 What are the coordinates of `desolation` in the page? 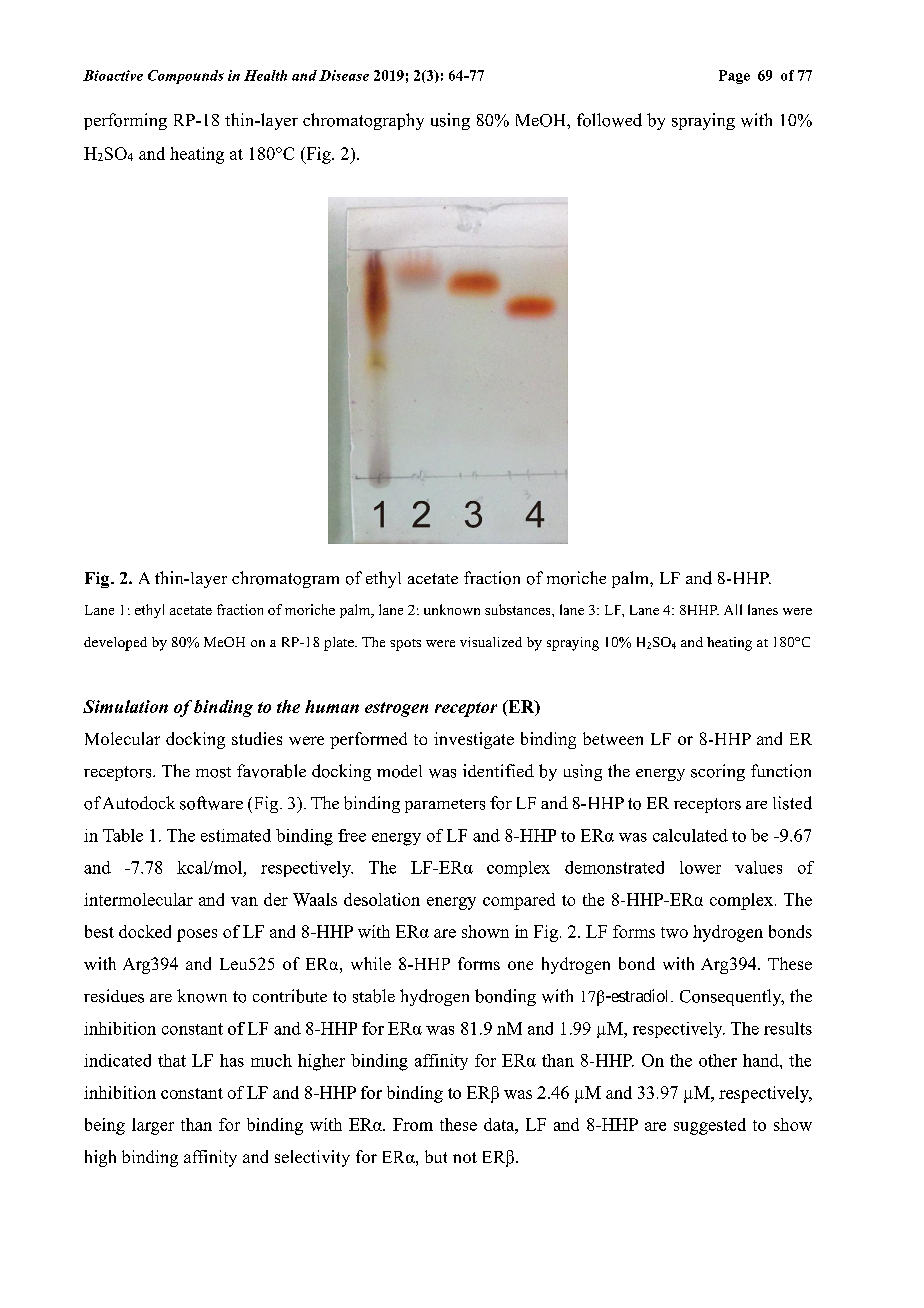 It's located at (382, 899).
